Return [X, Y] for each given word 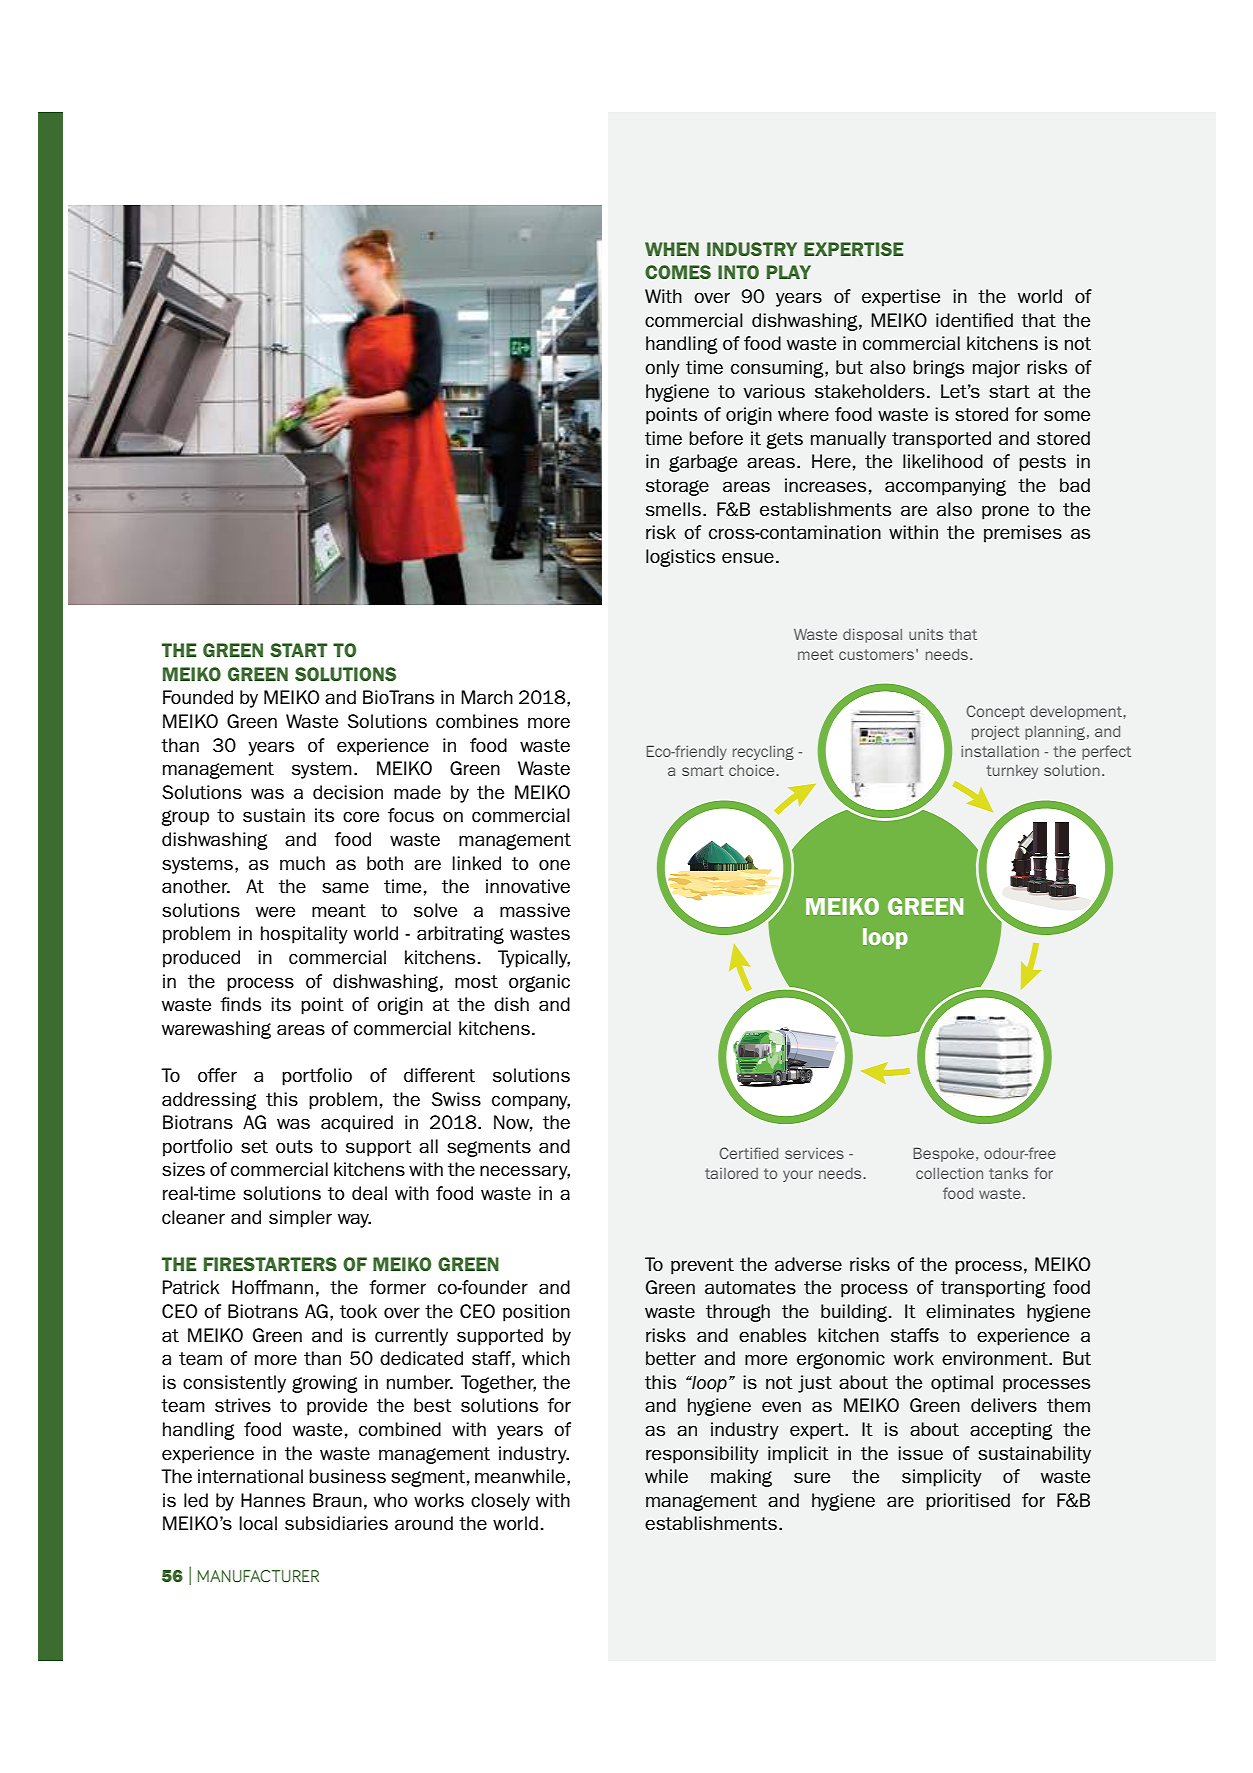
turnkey [1012, 772]
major [996, 369]
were [275, 911]
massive [535, 910]
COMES [678, 272]
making [741, 1478]
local [258, 1523]
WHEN [672, 249]
